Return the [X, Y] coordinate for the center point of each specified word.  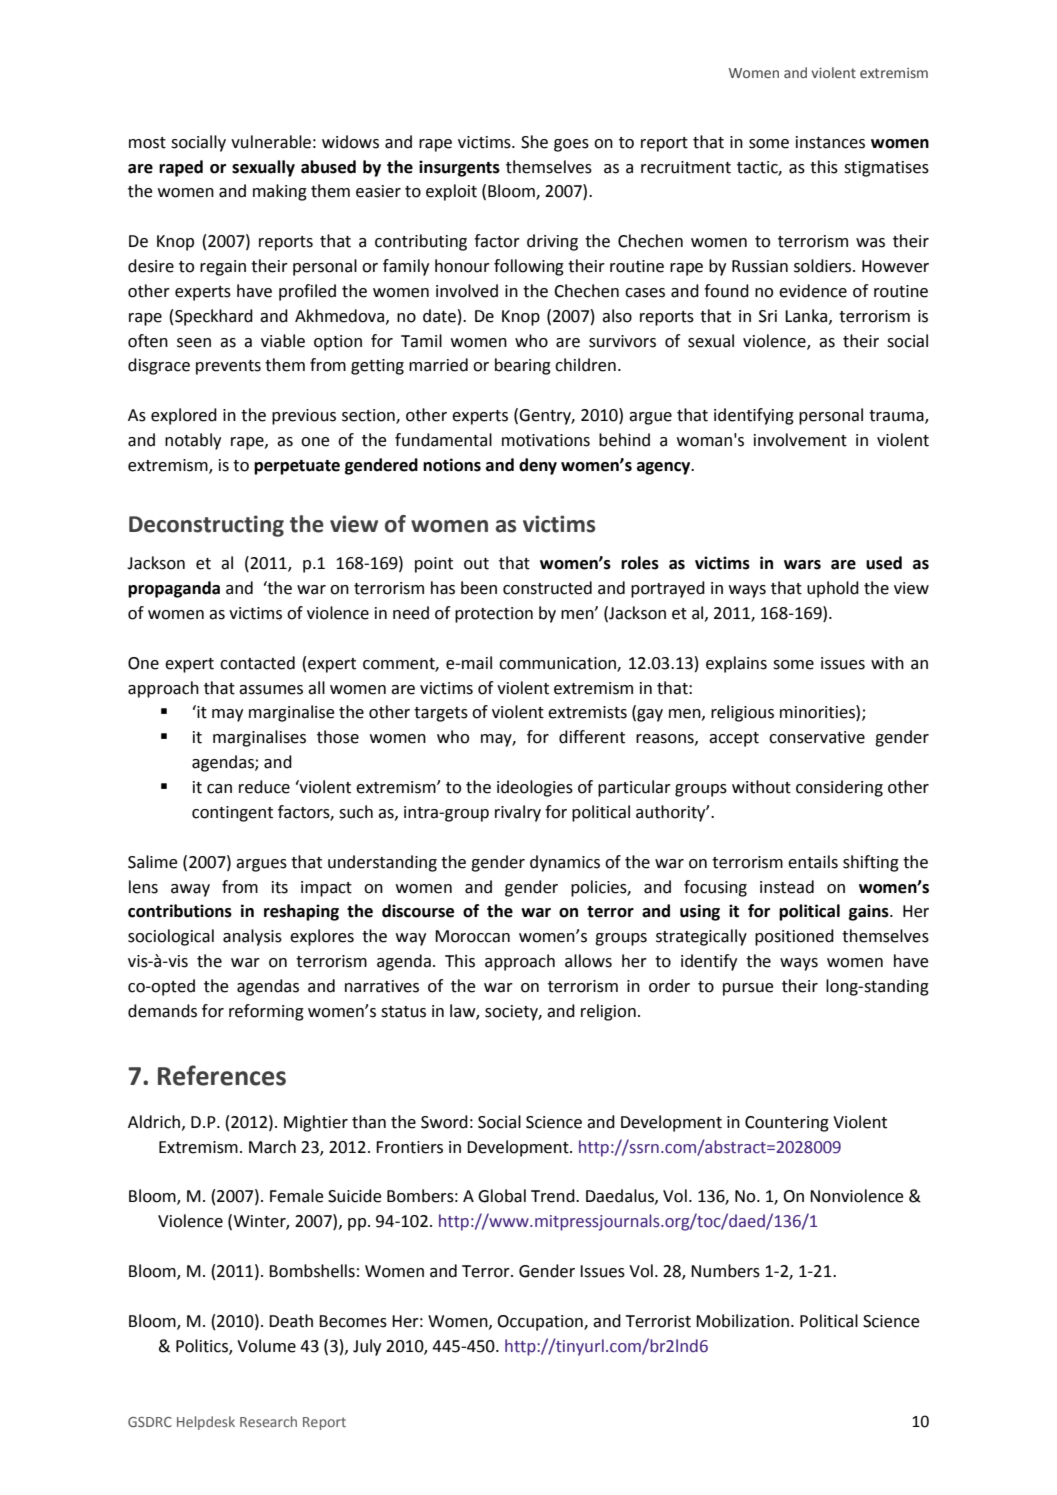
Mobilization [742, 1321]
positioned [794, 937]
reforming [266, 1012]
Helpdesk [206, 1423]
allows [588, 961]
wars [802, 565]
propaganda [174, 589]
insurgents [459, 168]
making [280, 192]
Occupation [541, 1323]
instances [830, 142]
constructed [547, 588]
